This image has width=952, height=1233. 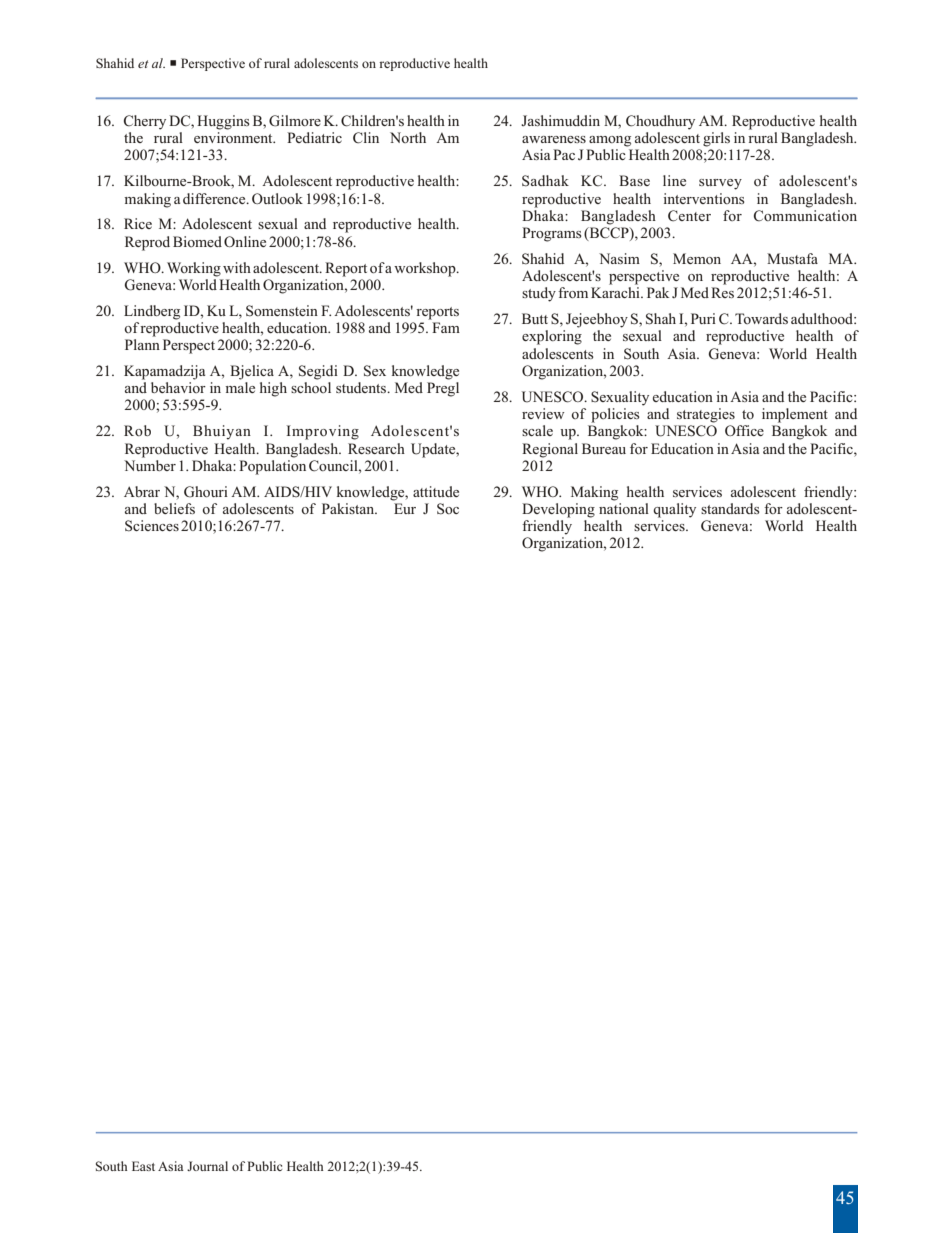 What do you see at coordinates (207, 1166) in the image?
I see `Journal` at bounding box center [207, 1166].
